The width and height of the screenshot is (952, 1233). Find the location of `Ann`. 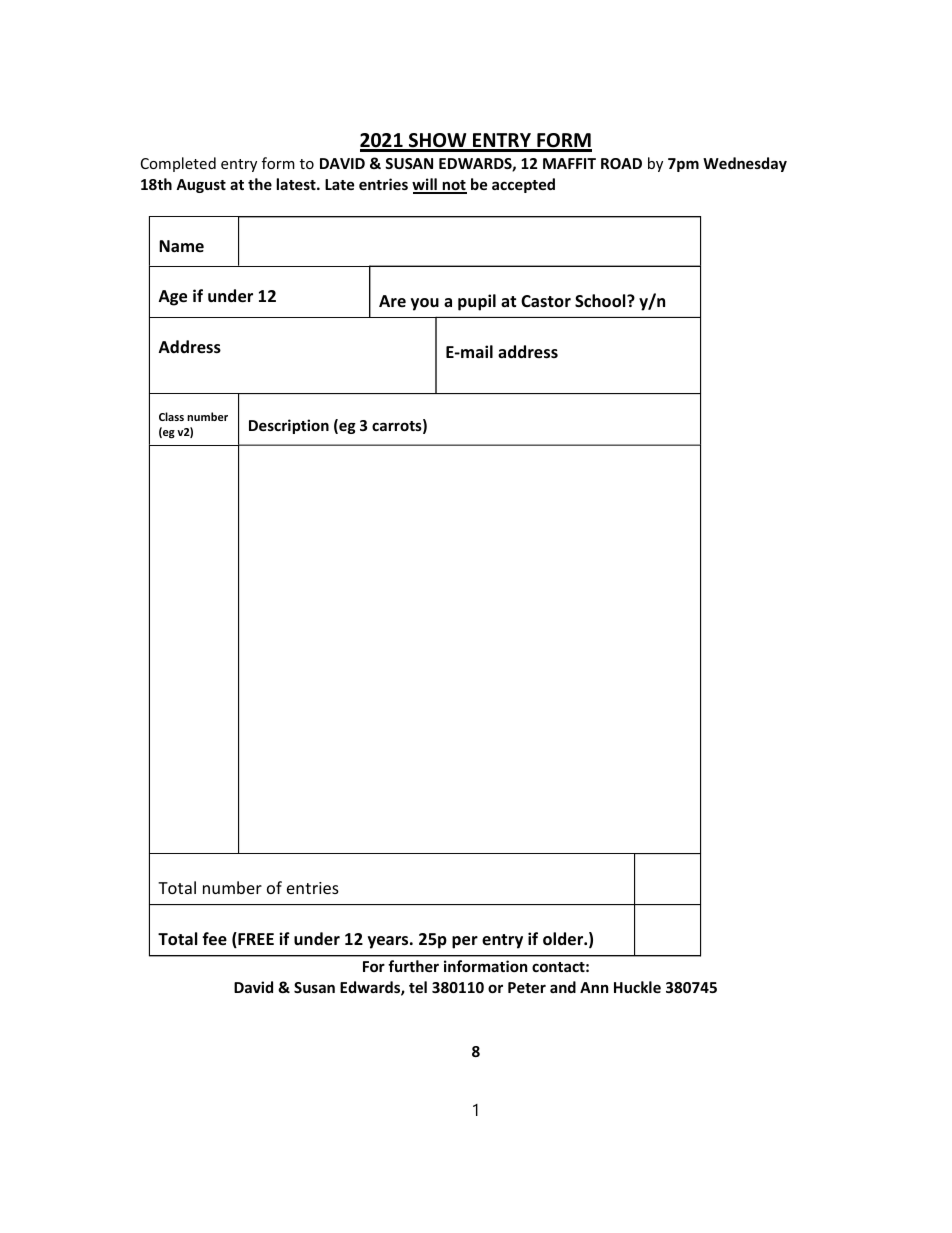

Ann is located at coordinates (594, 987).
